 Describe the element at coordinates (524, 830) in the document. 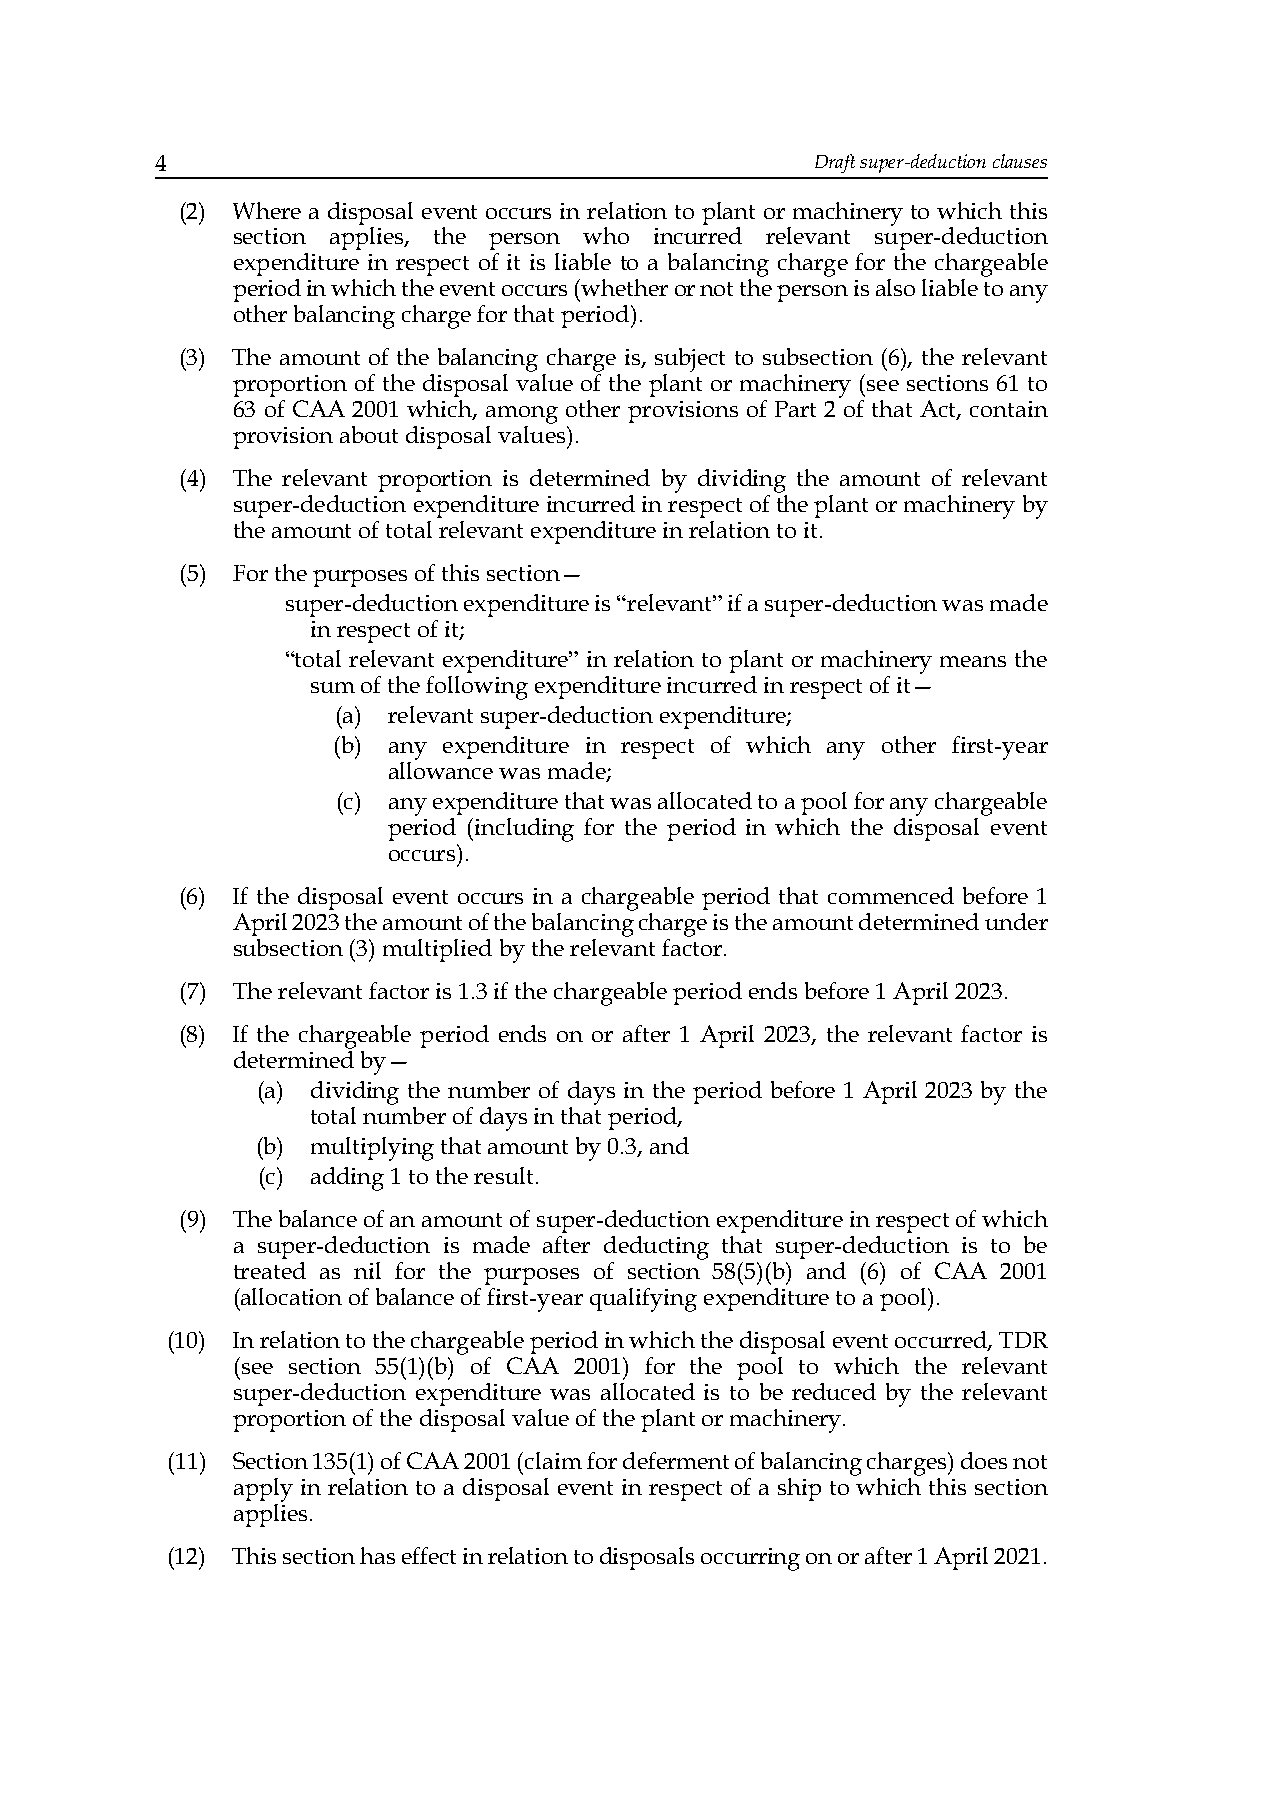

I see `including` at that location.
